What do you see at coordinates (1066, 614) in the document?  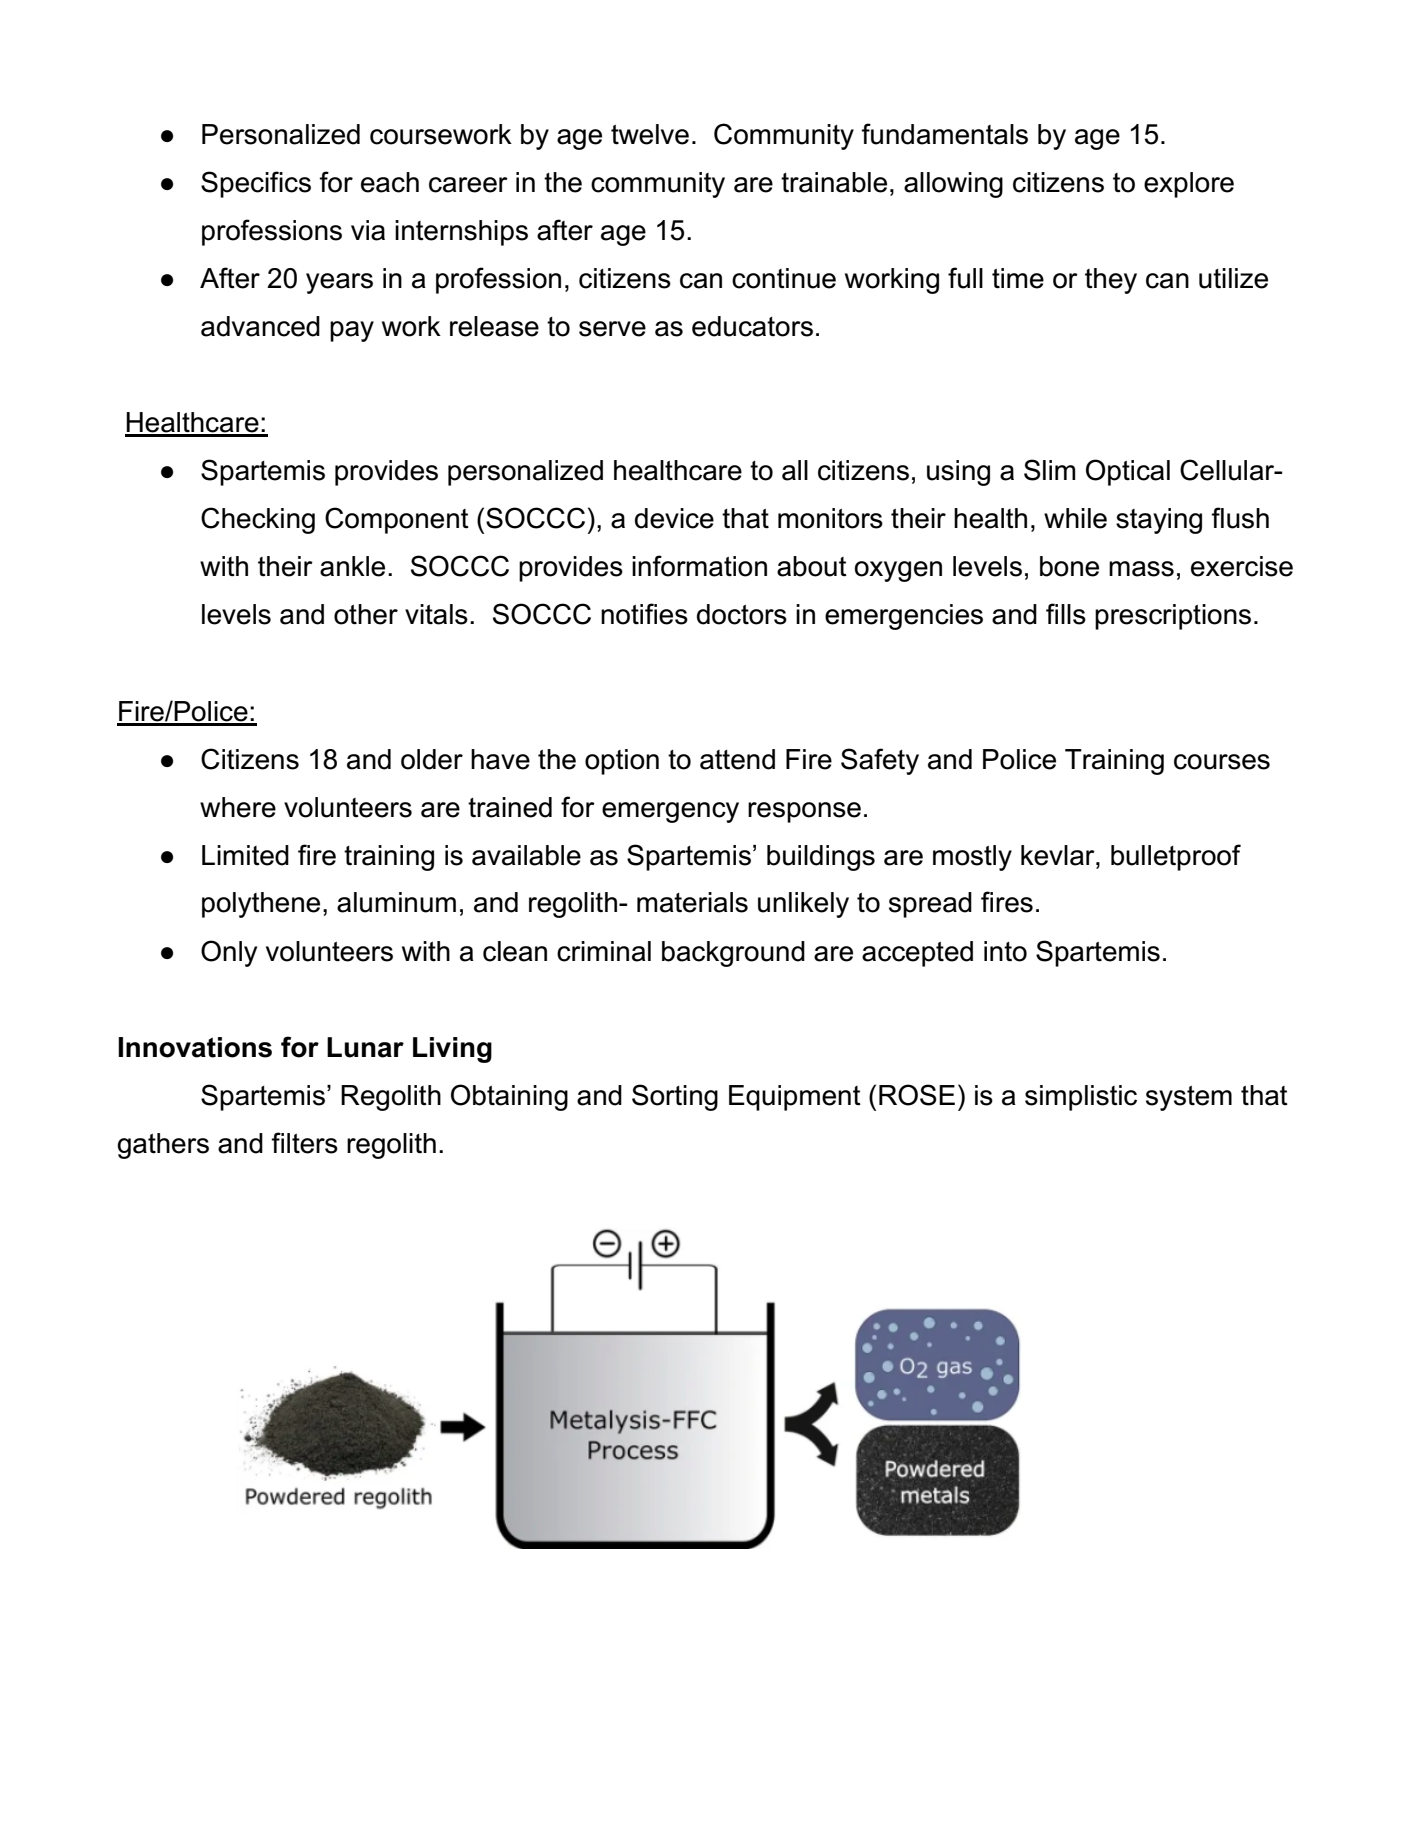 I see `fills` at bounding box center [1066, 614].
